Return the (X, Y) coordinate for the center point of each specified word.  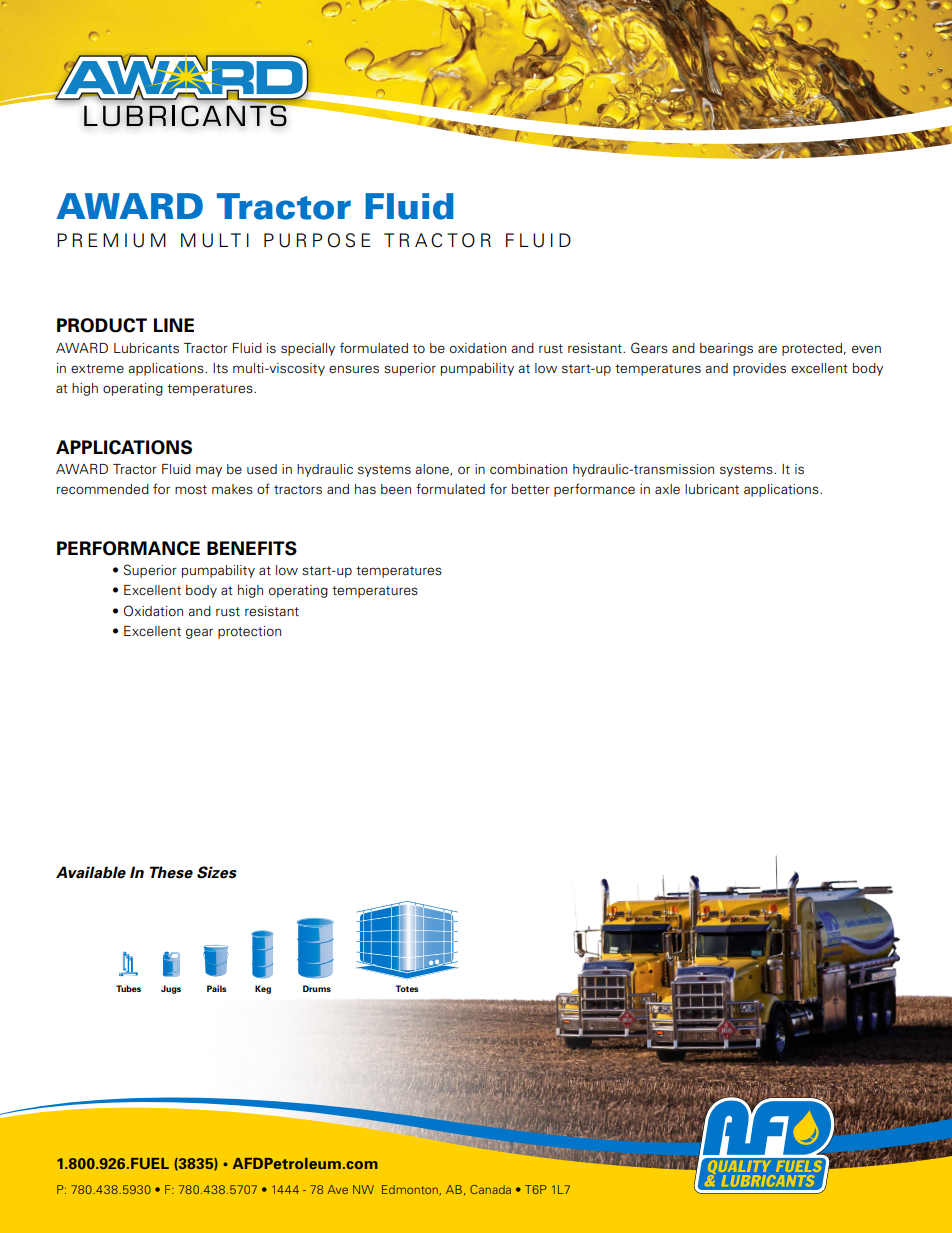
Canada (490, 1189)
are (767, 349)
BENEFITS (252, 548)
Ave (338, 1189)
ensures (354, 369)
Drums (317, 988)
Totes (407, 988)
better (531, 489)
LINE (174, 325)
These (171, 872)
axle (667, 489)
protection (249, 632)
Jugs (171, 989)
